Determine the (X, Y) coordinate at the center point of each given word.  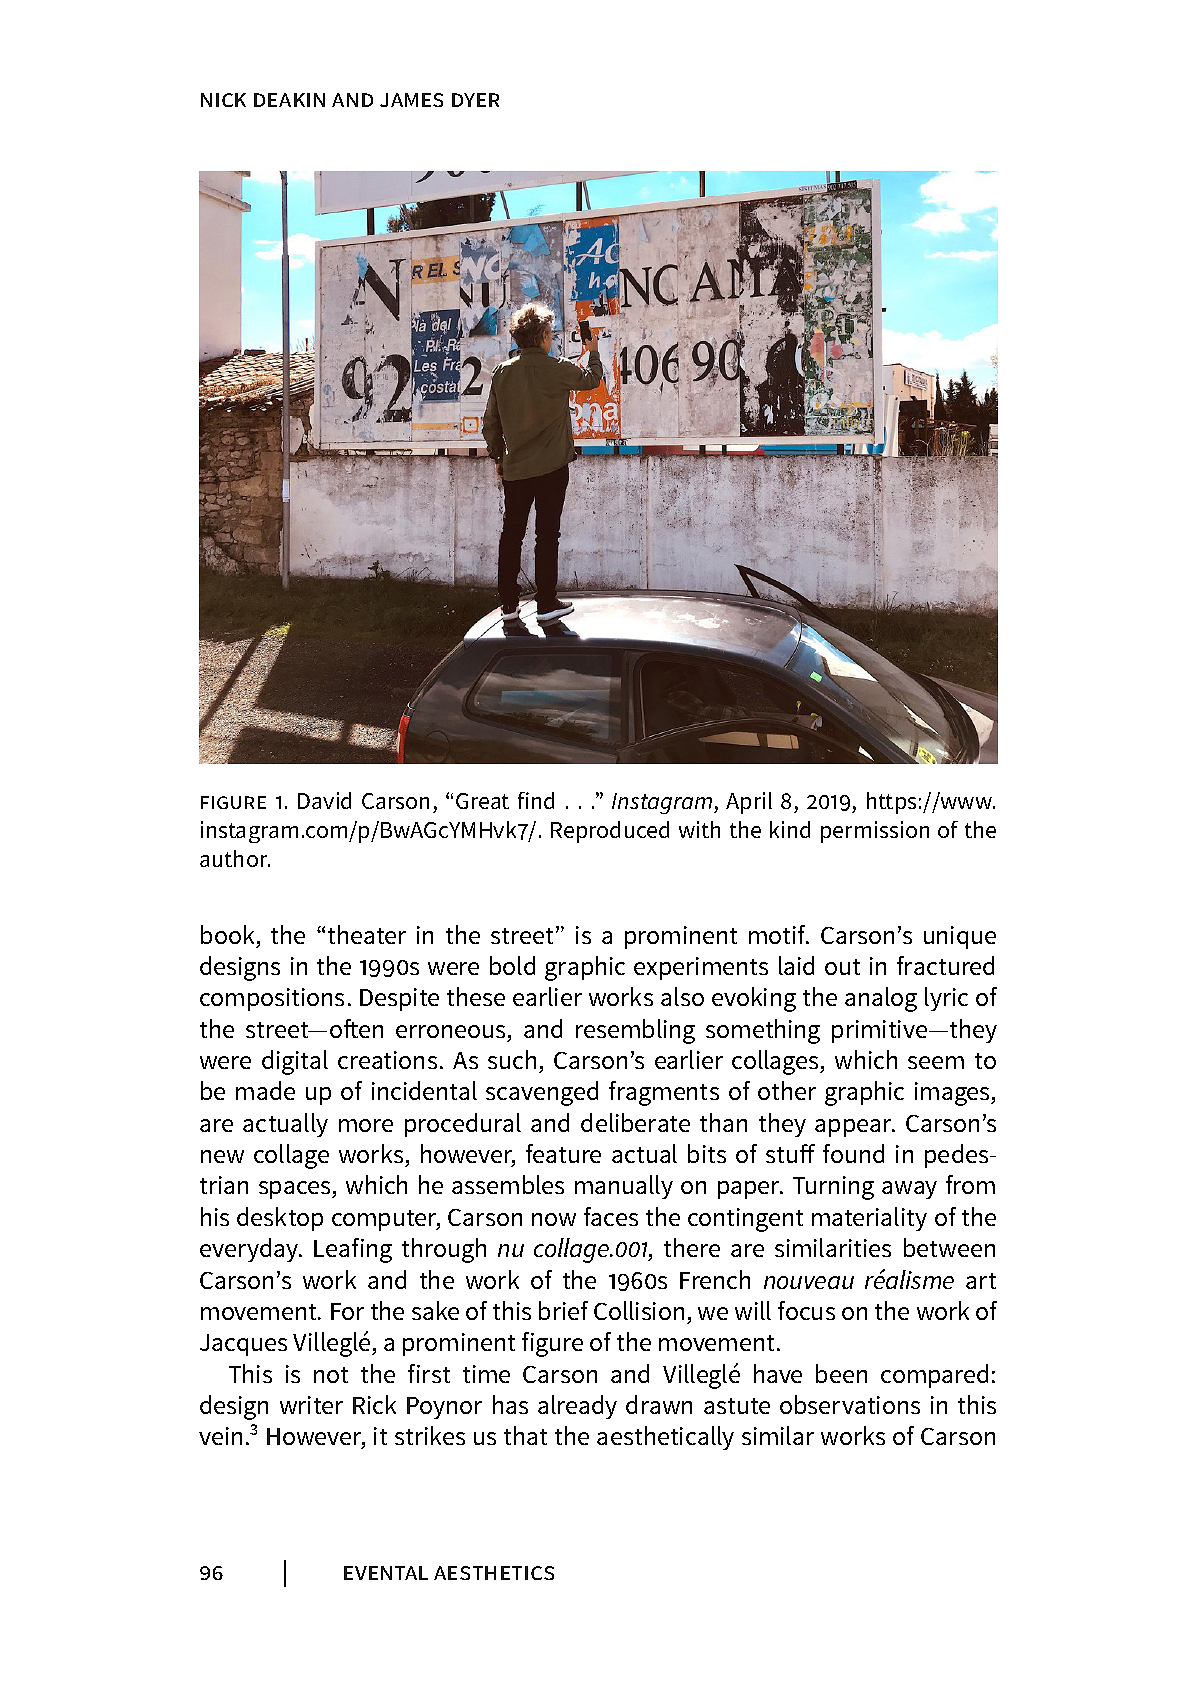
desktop (280, 1219)
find (536, 800)
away (909, 1190)
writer (311, 1405)
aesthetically (665, 1438)
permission (875, 832)
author (235, 858)
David (324, 800)
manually (624, 1187)
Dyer (475, 100)
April (749, 803)
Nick (223, 100)
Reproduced (610, 832)
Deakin (289, 100)
